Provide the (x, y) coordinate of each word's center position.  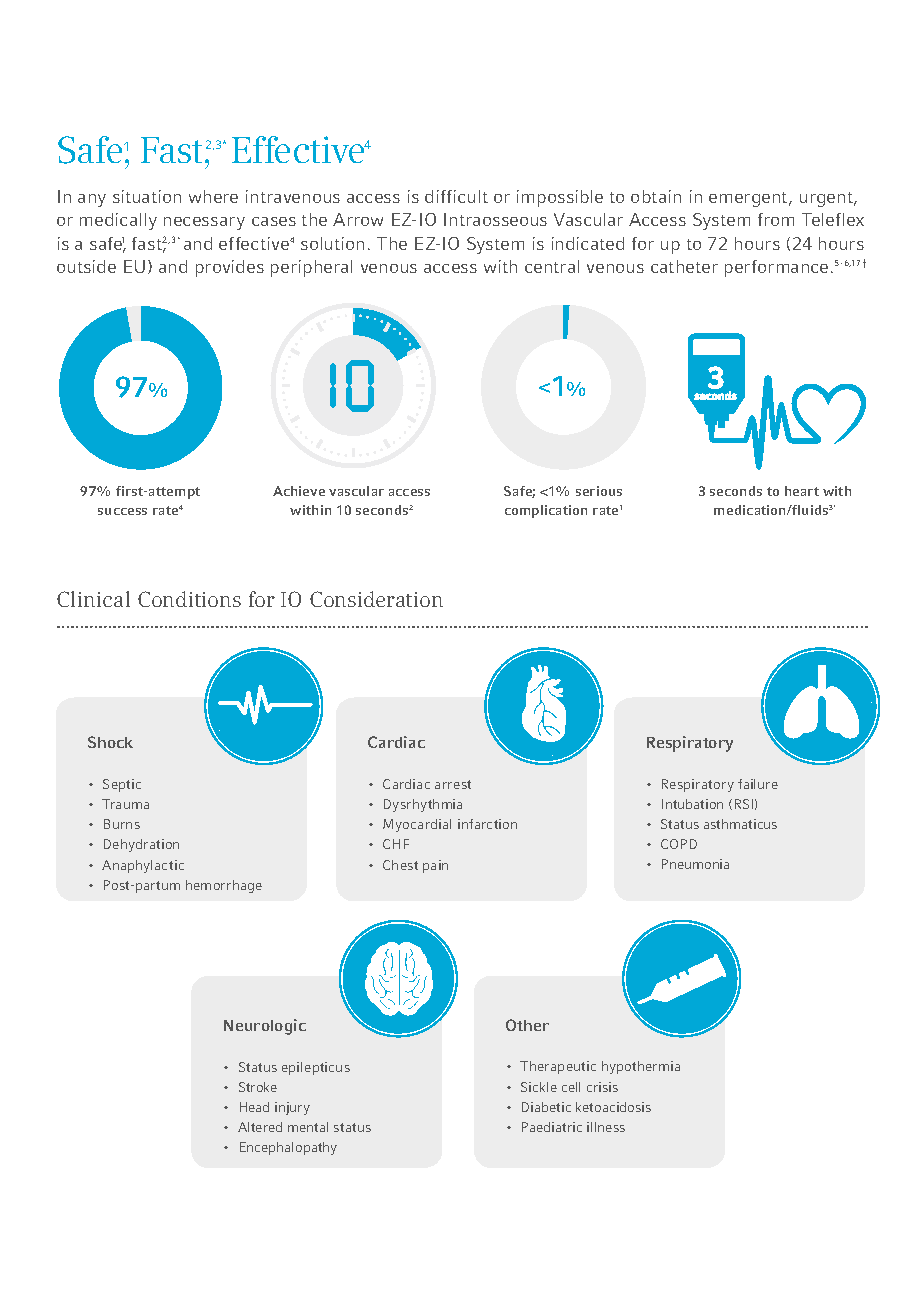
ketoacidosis (613, 1107)
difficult (456, 196)
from (776, 219)
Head (254, 1107)
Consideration (376, 599)
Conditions (189, 599)
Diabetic (546, 1107)
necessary (204, 223)
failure (758, 784)
